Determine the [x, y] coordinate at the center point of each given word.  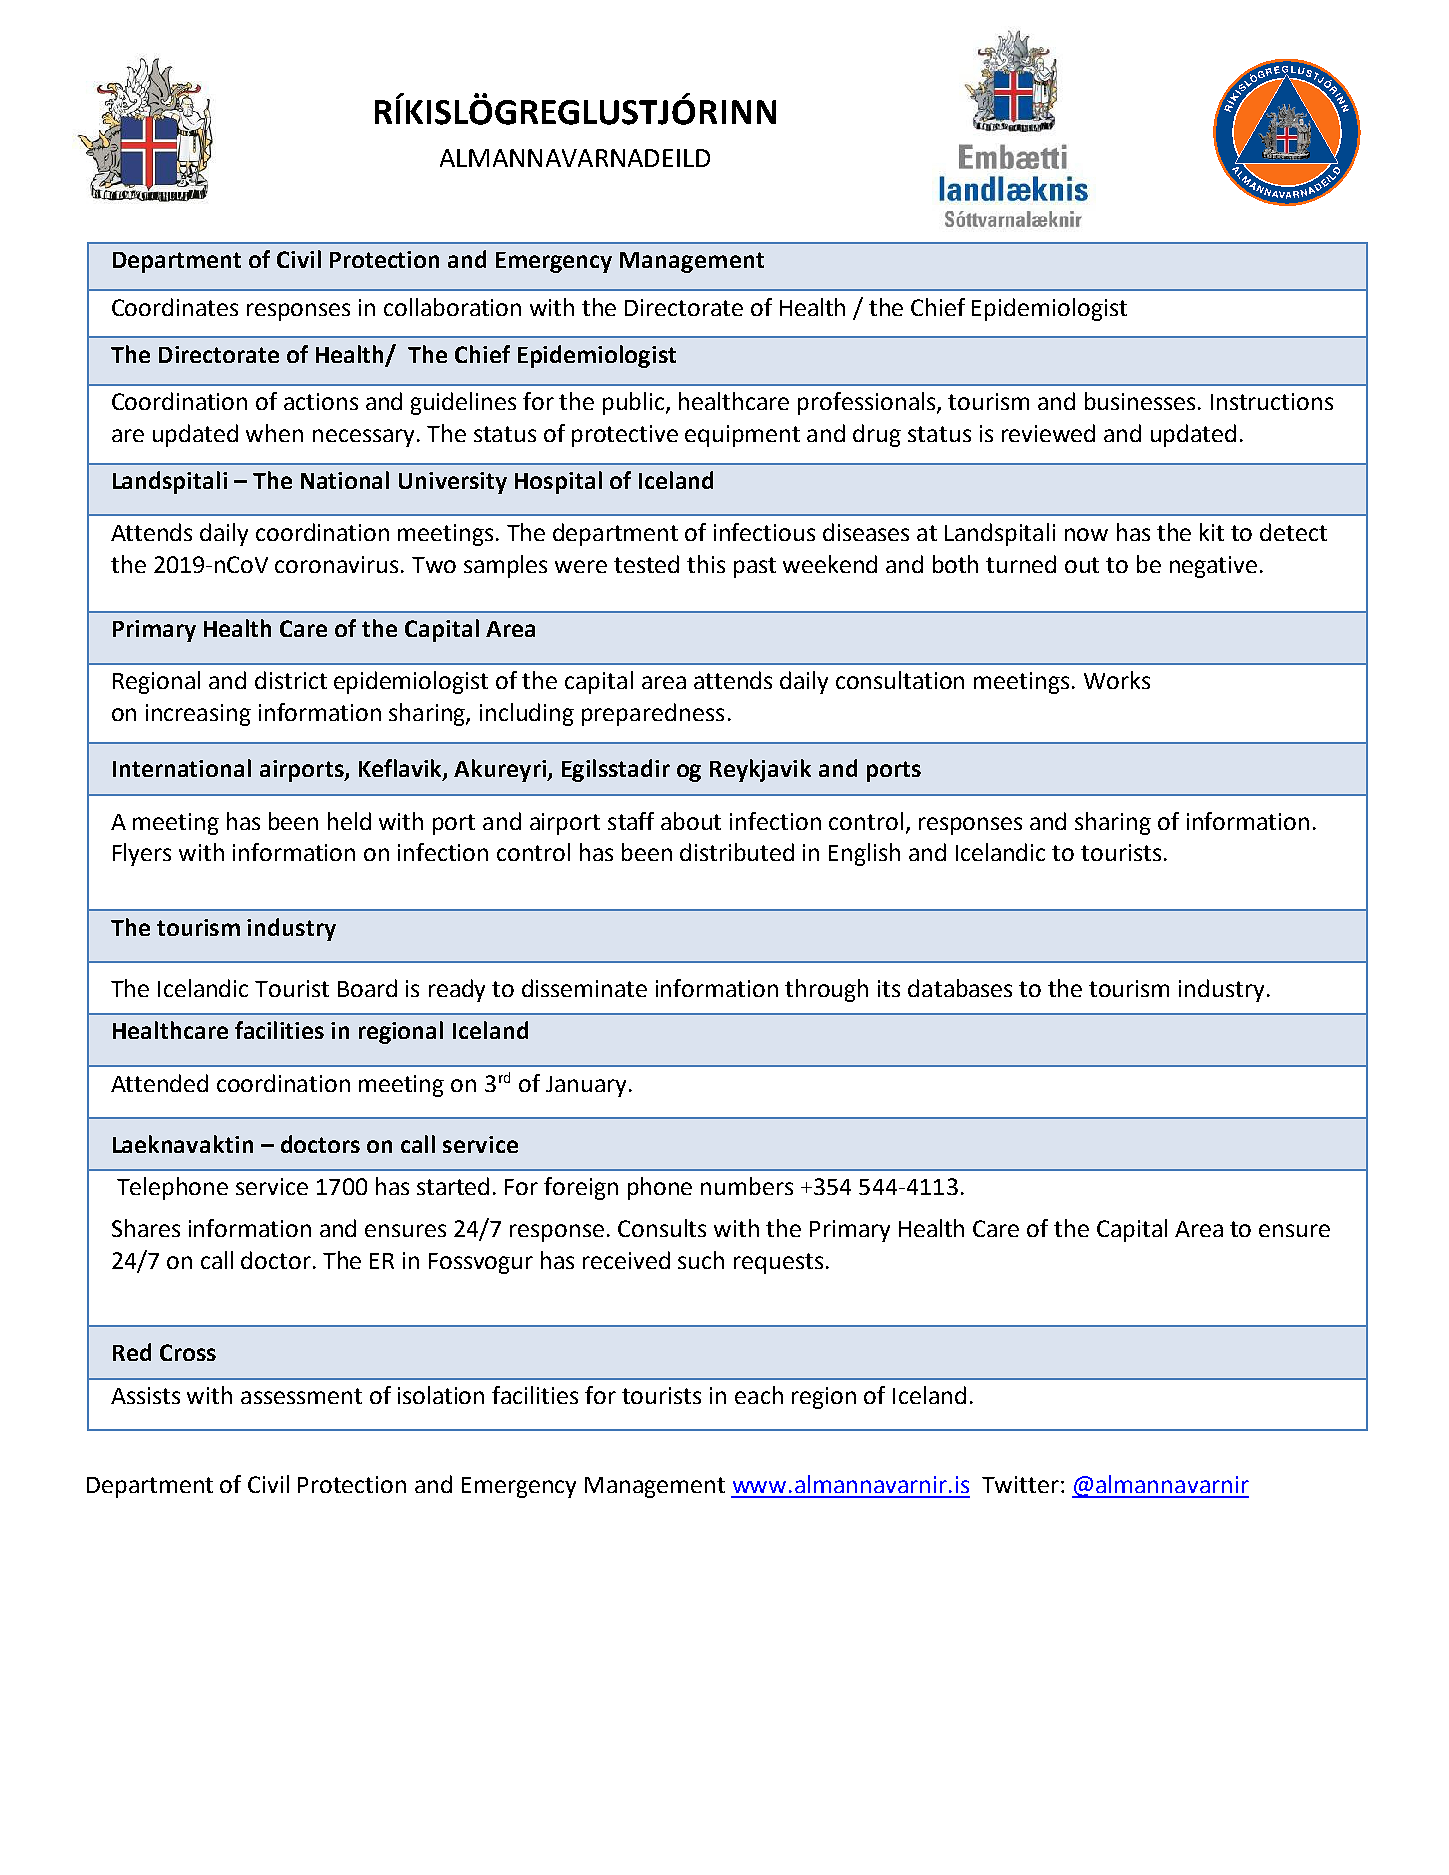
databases [960, 988]
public [635, 403]
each [759, 1395]
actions [321, 401]
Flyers [142, 854]
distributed [737, 852]
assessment [301, 1396]
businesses [1142, 401]
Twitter [1020, 1484]
